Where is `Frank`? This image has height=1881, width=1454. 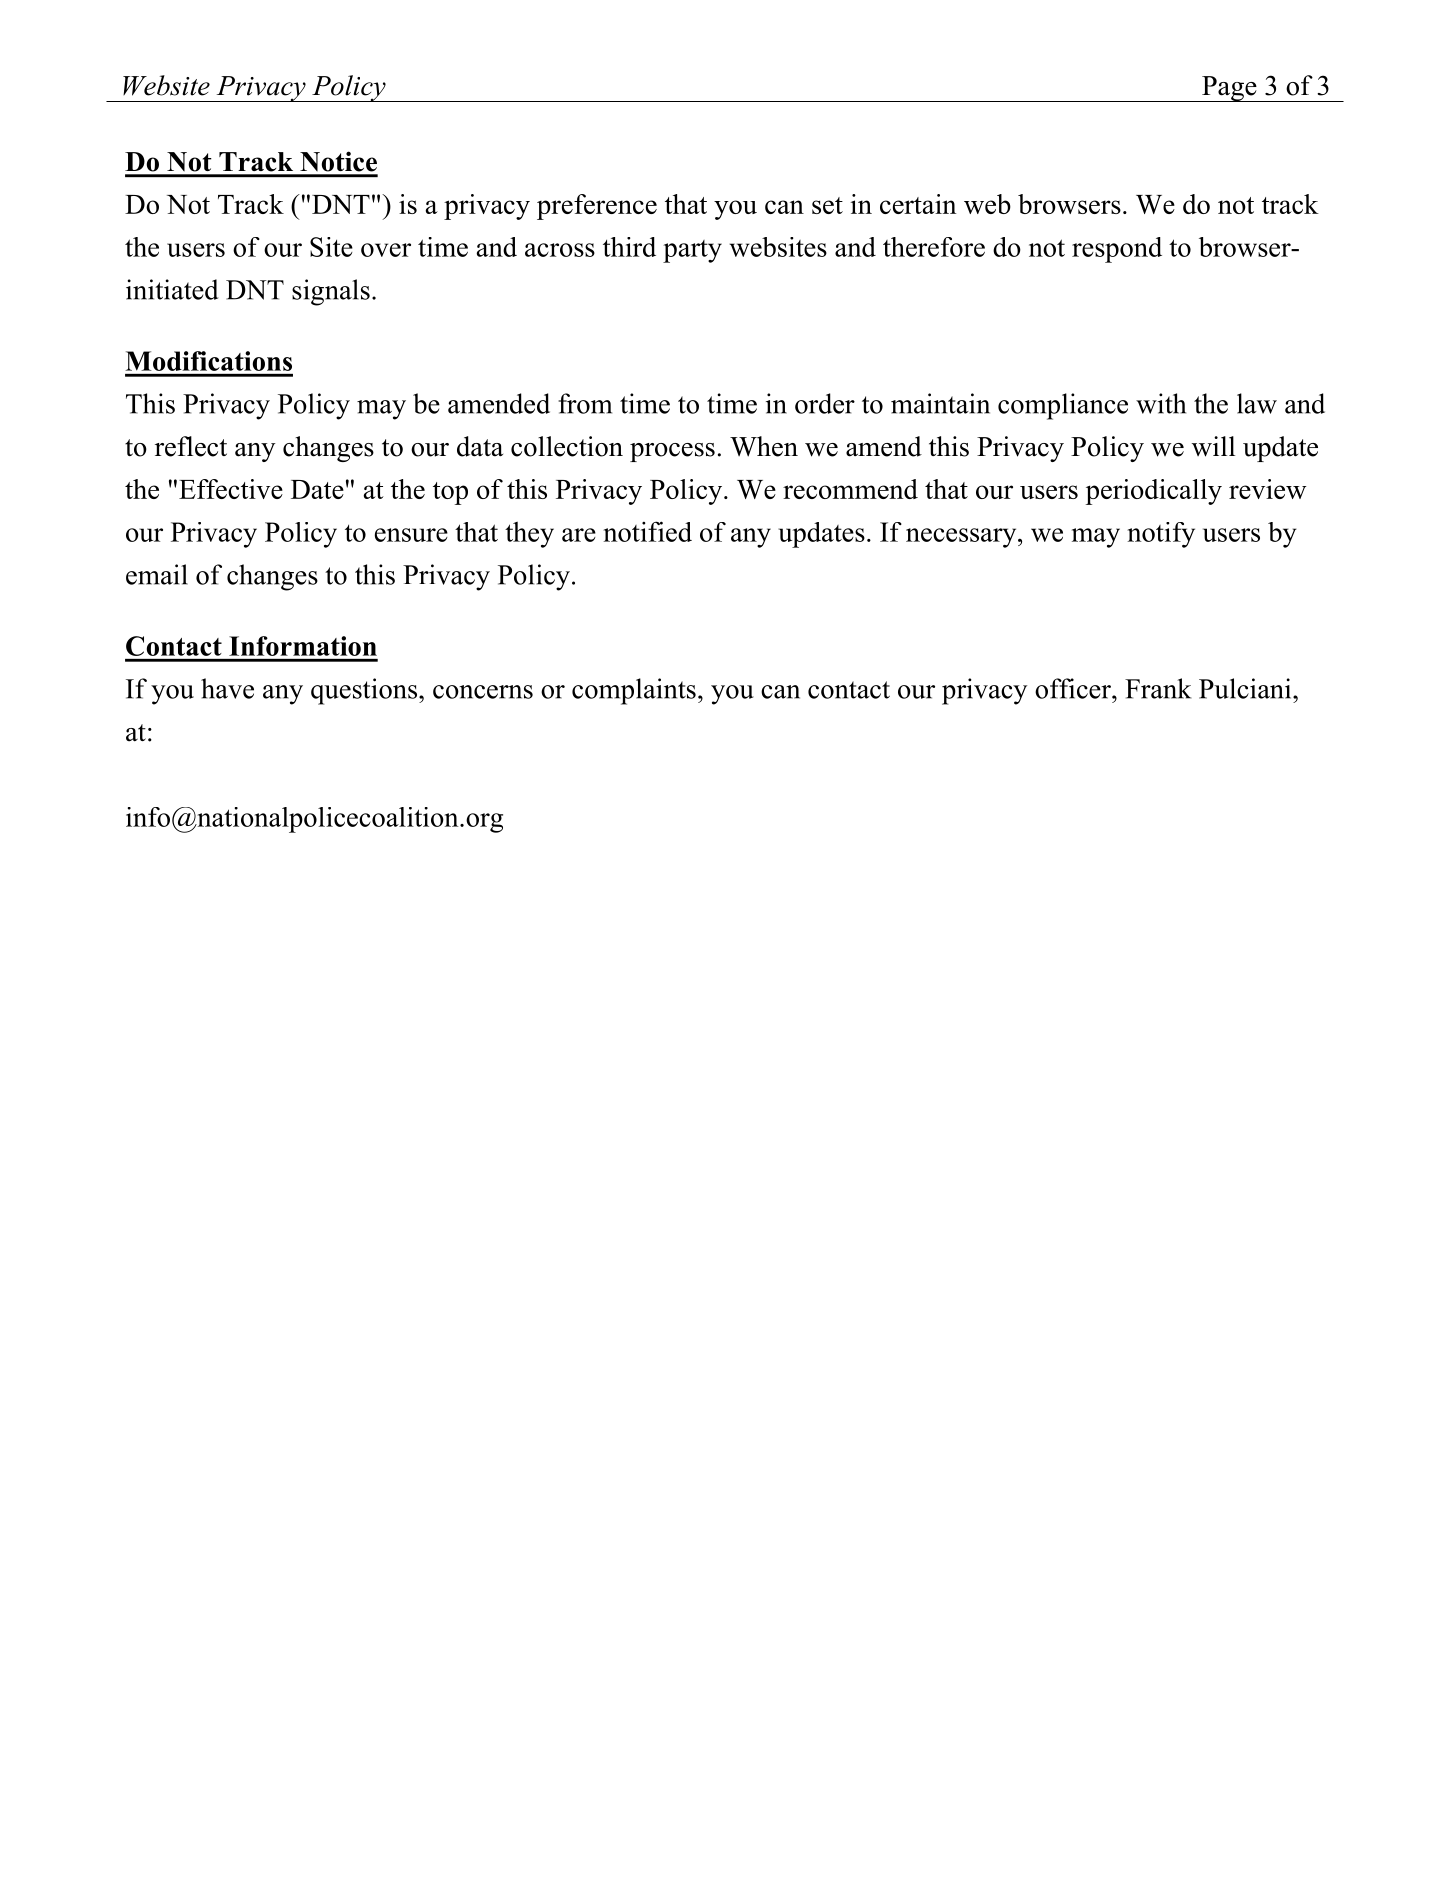 Frank is located at coordinates (1158, 688).
